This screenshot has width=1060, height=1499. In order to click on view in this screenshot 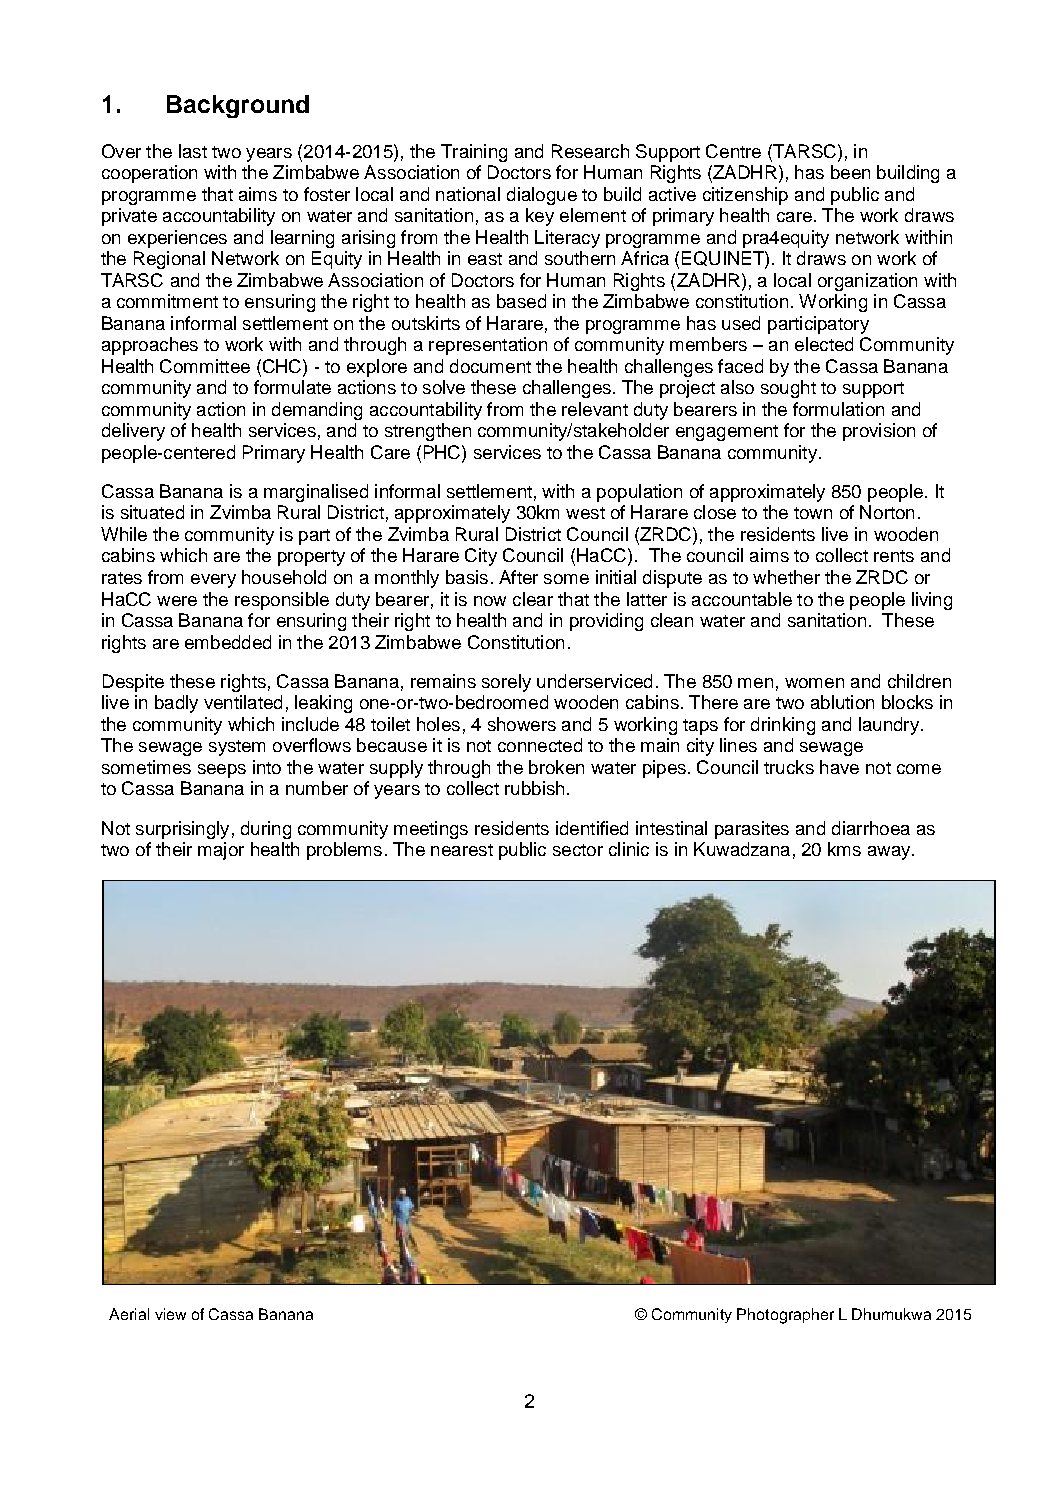, I will do `click(170, 1314)`.
